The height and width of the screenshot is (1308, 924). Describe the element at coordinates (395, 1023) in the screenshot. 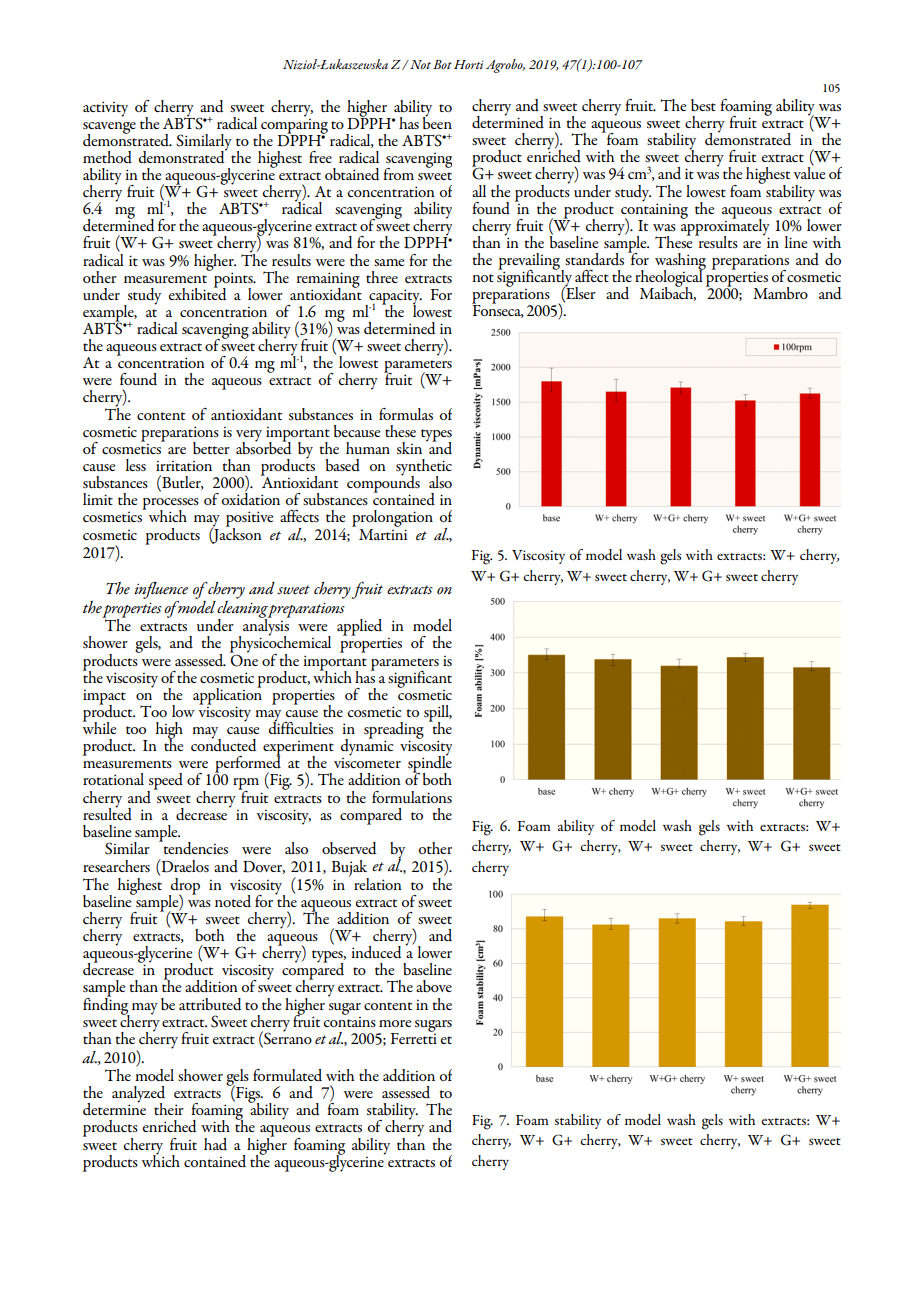

I see `more` at that location.
